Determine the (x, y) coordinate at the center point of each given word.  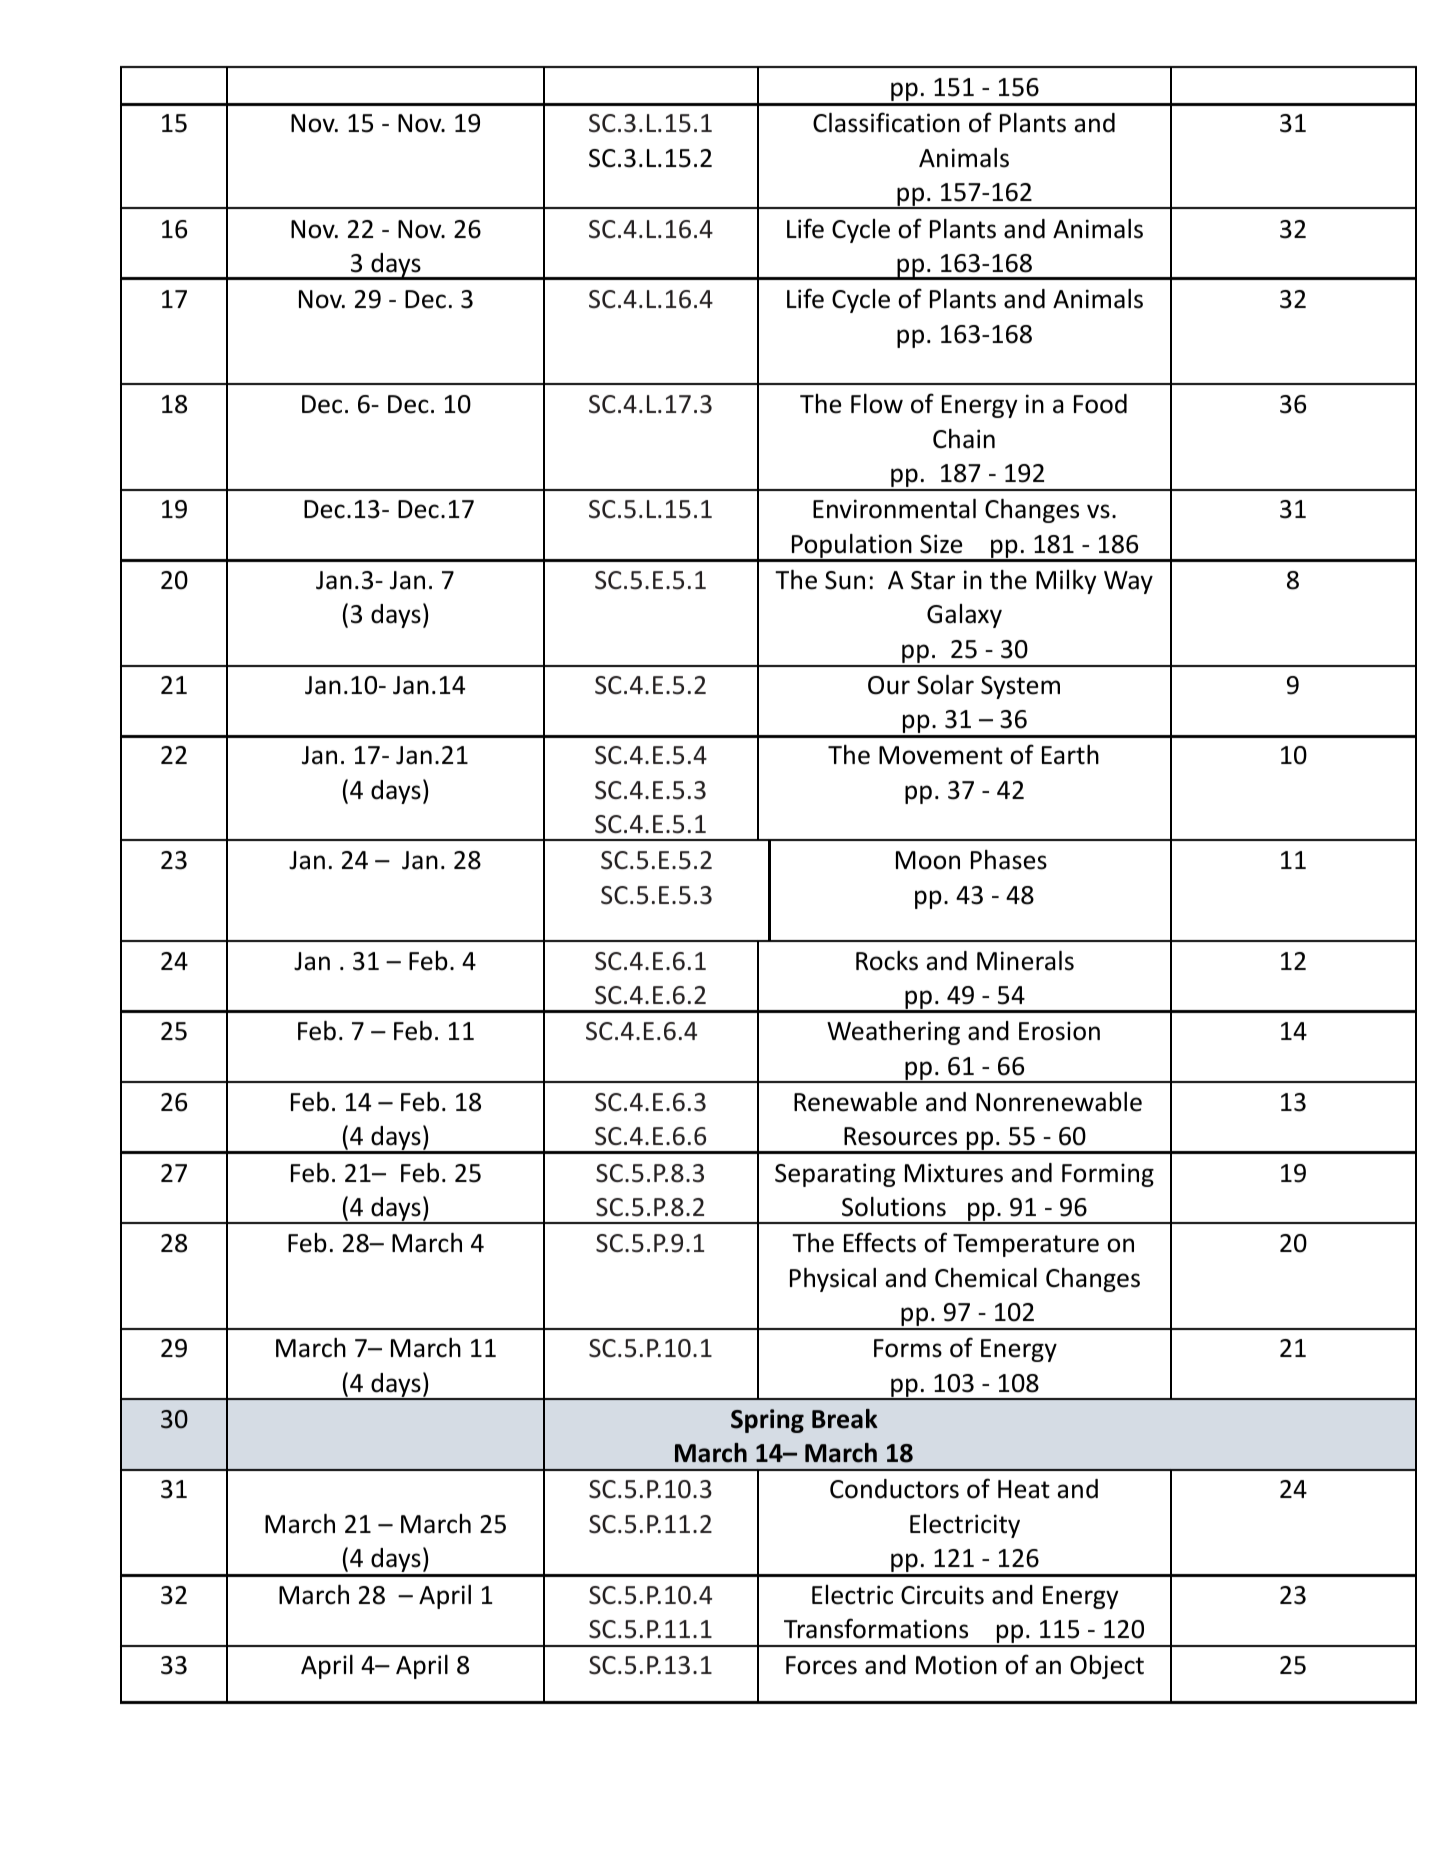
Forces (821, 1665)
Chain (964, 439)
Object (1107, 1667)
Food (1100, 404)
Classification (886, 122)
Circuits (942, 1595)
